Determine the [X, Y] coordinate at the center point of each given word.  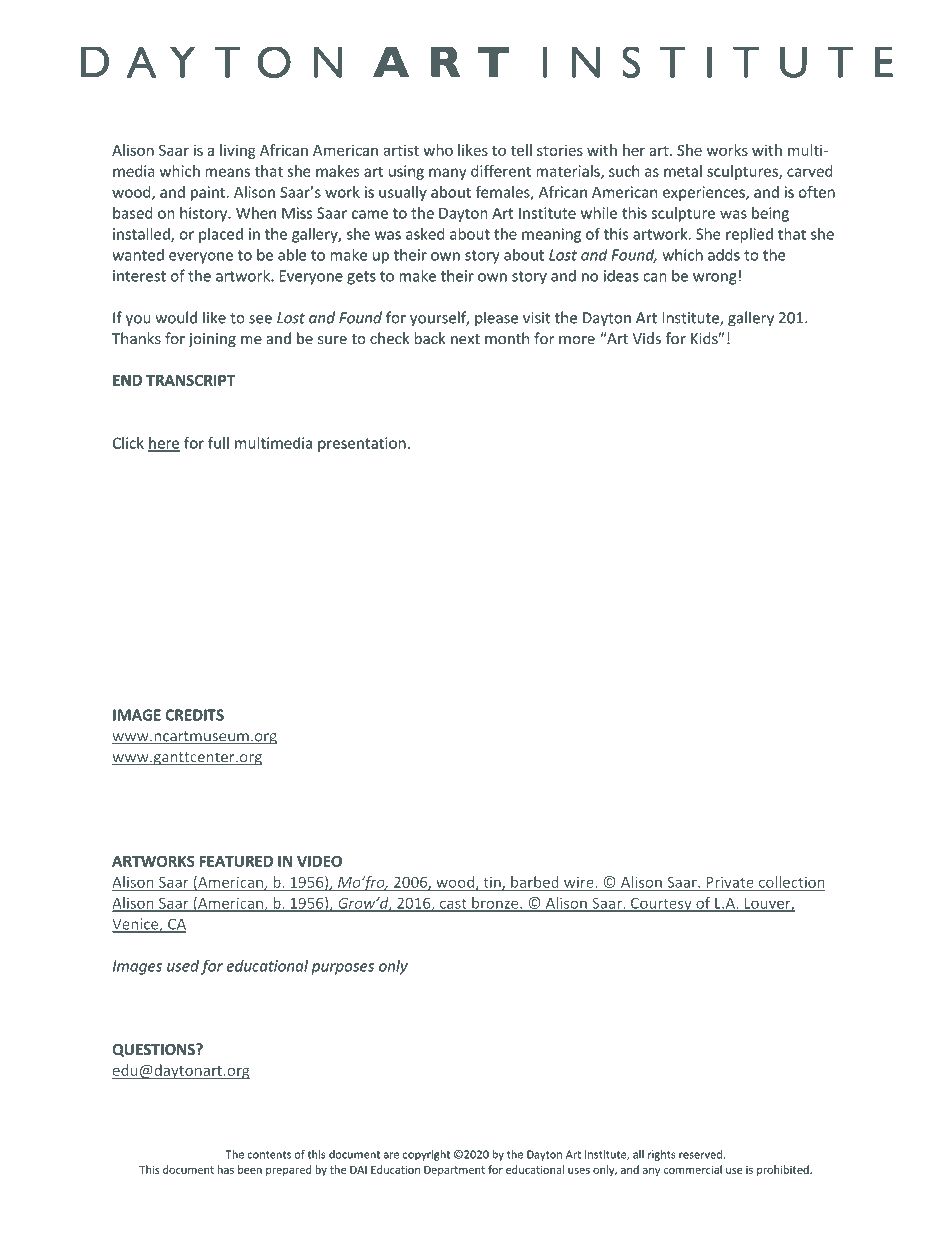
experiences [705, 193]
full [218, 443]
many [448, 174]
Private [730, 883]
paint [209, 193]
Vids [646, 338]
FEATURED [236, 861]
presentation [362, 444]
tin [492, 883]
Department [454, 1171]
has [226, 1169]
